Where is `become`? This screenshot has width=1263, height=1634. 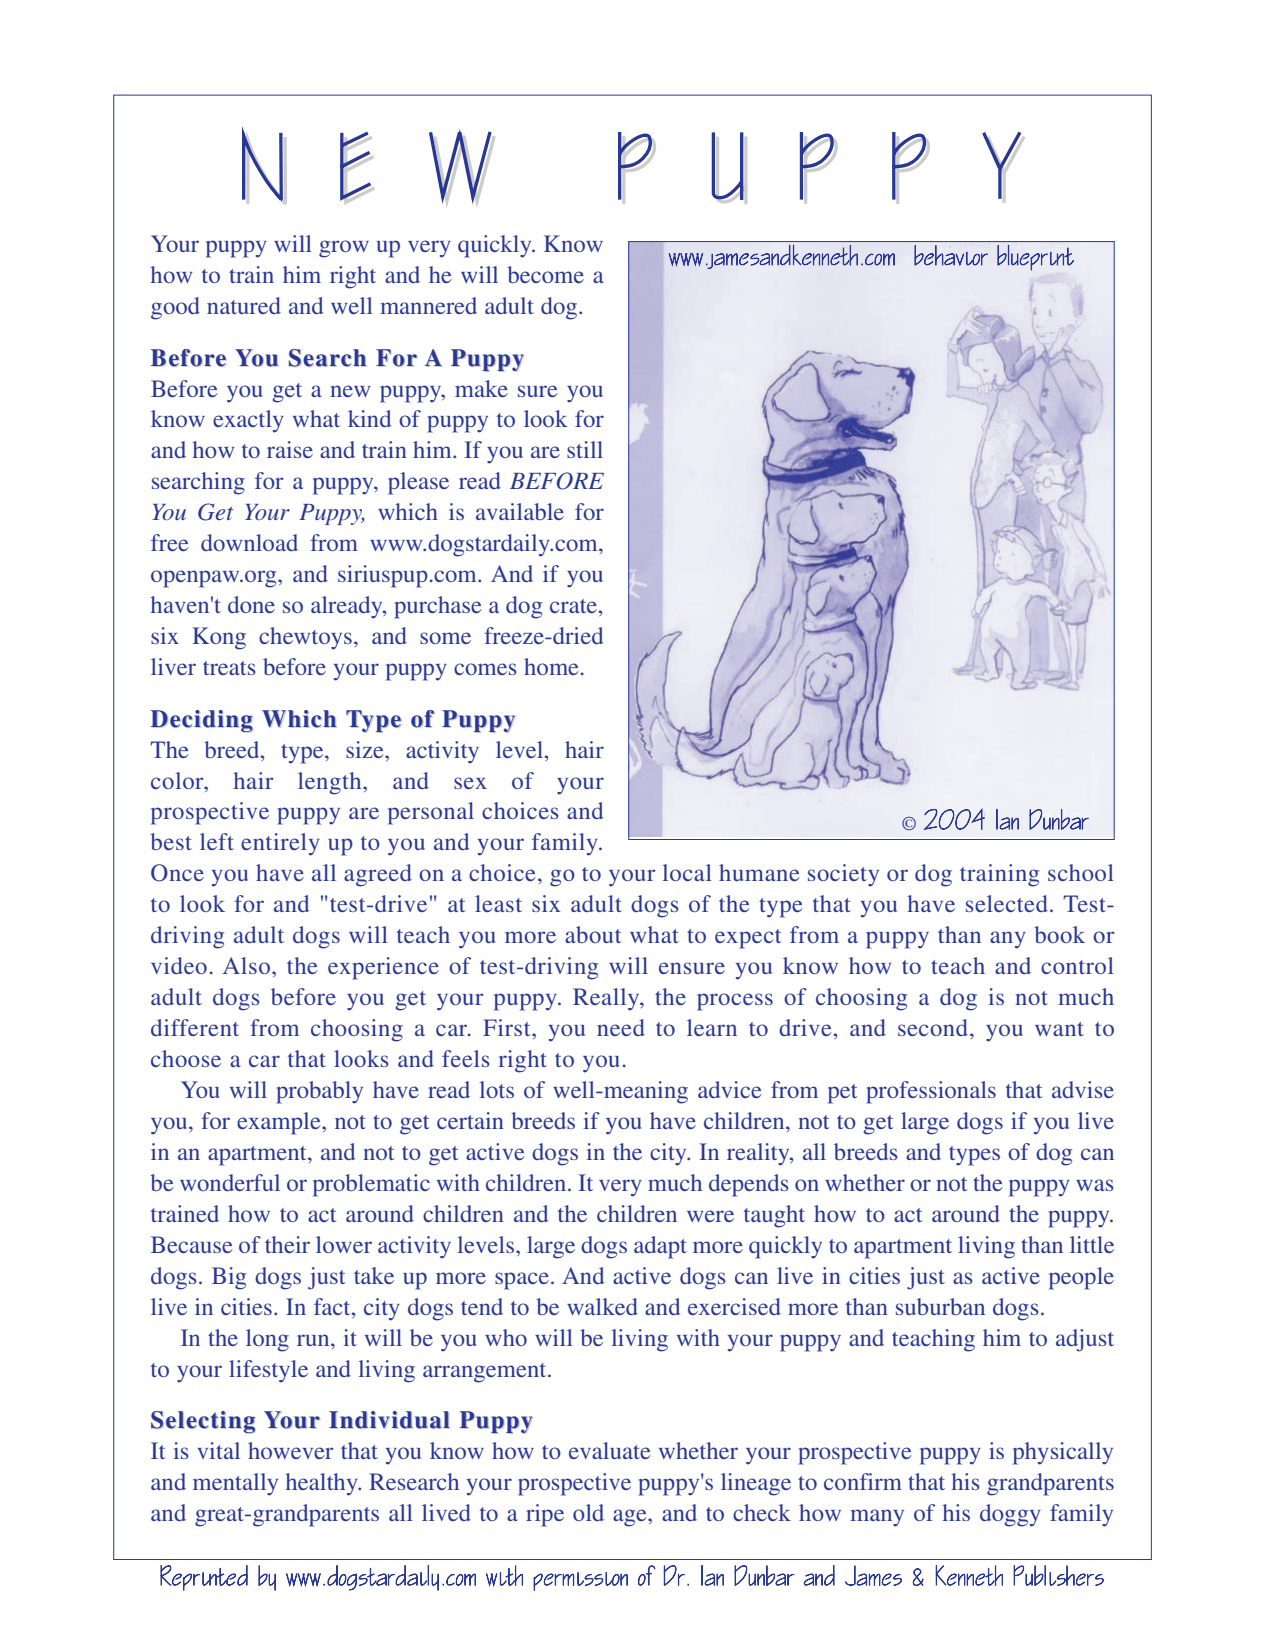
become is located at coordinates (545, 274).
